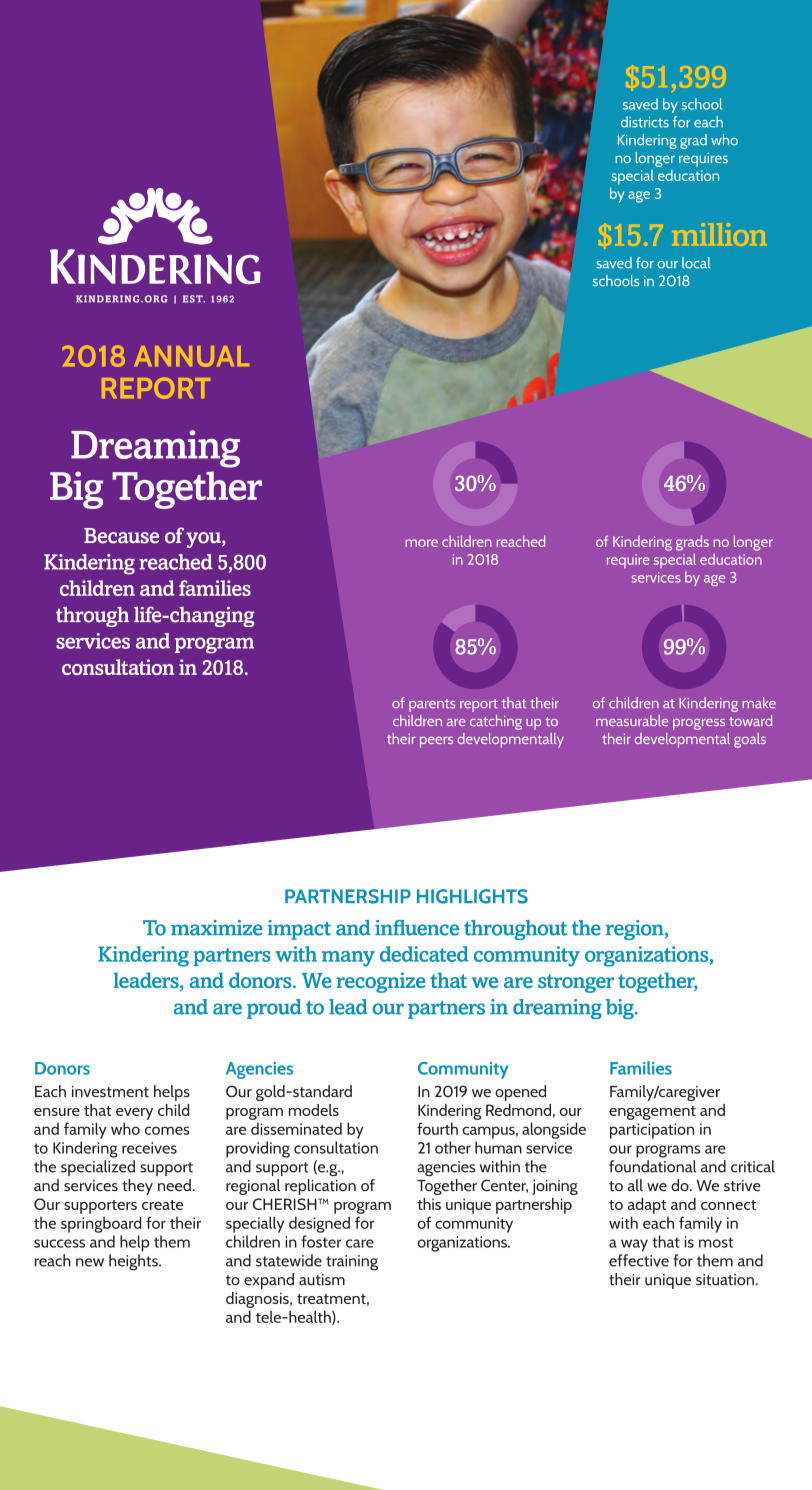  I want to click on districts, so click(645, 122).
